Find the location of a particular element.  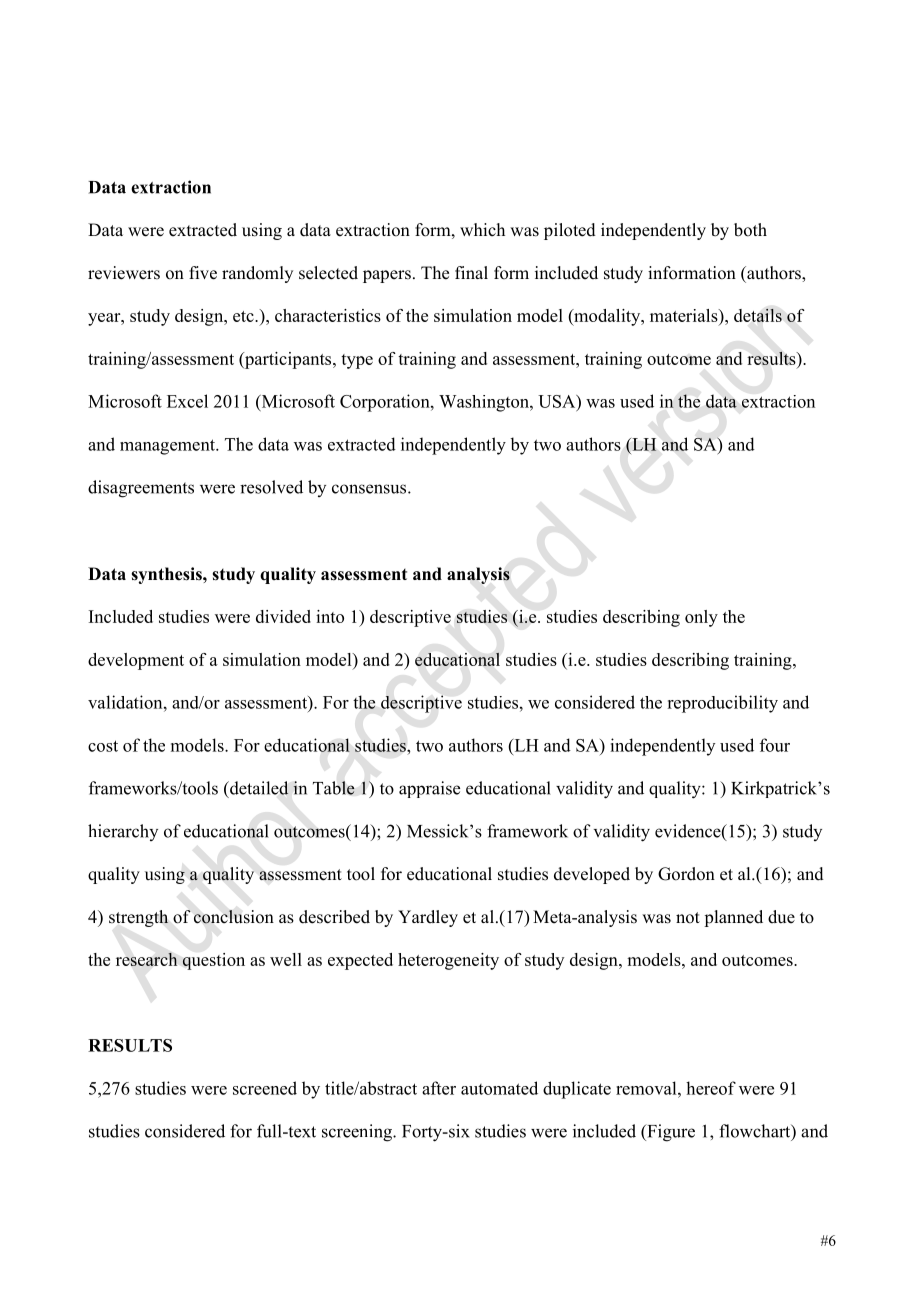

after is located at coordinates (439, 1088).
